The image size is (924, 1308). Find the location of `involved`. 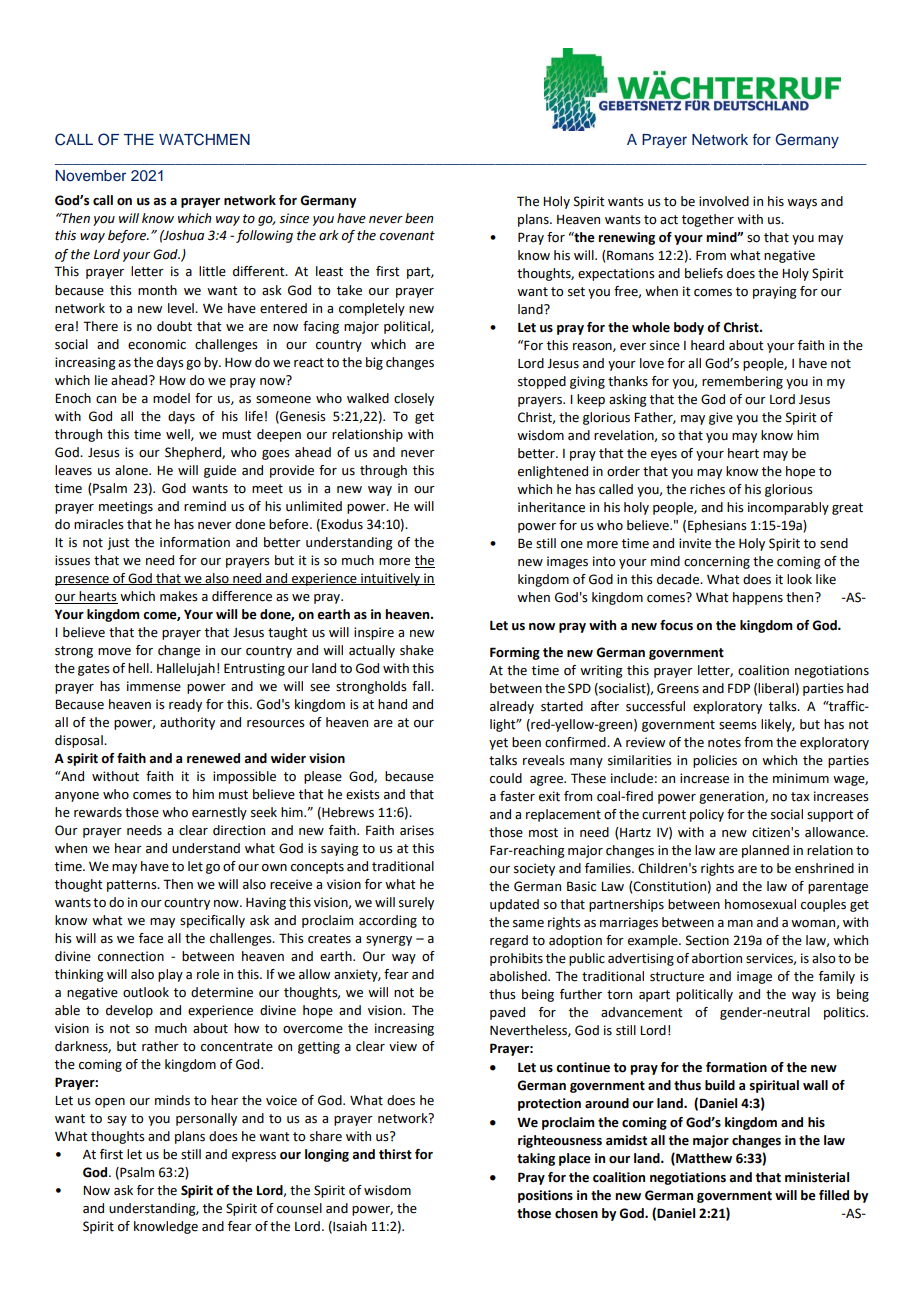

involved is located at coordinates (724, 201).
